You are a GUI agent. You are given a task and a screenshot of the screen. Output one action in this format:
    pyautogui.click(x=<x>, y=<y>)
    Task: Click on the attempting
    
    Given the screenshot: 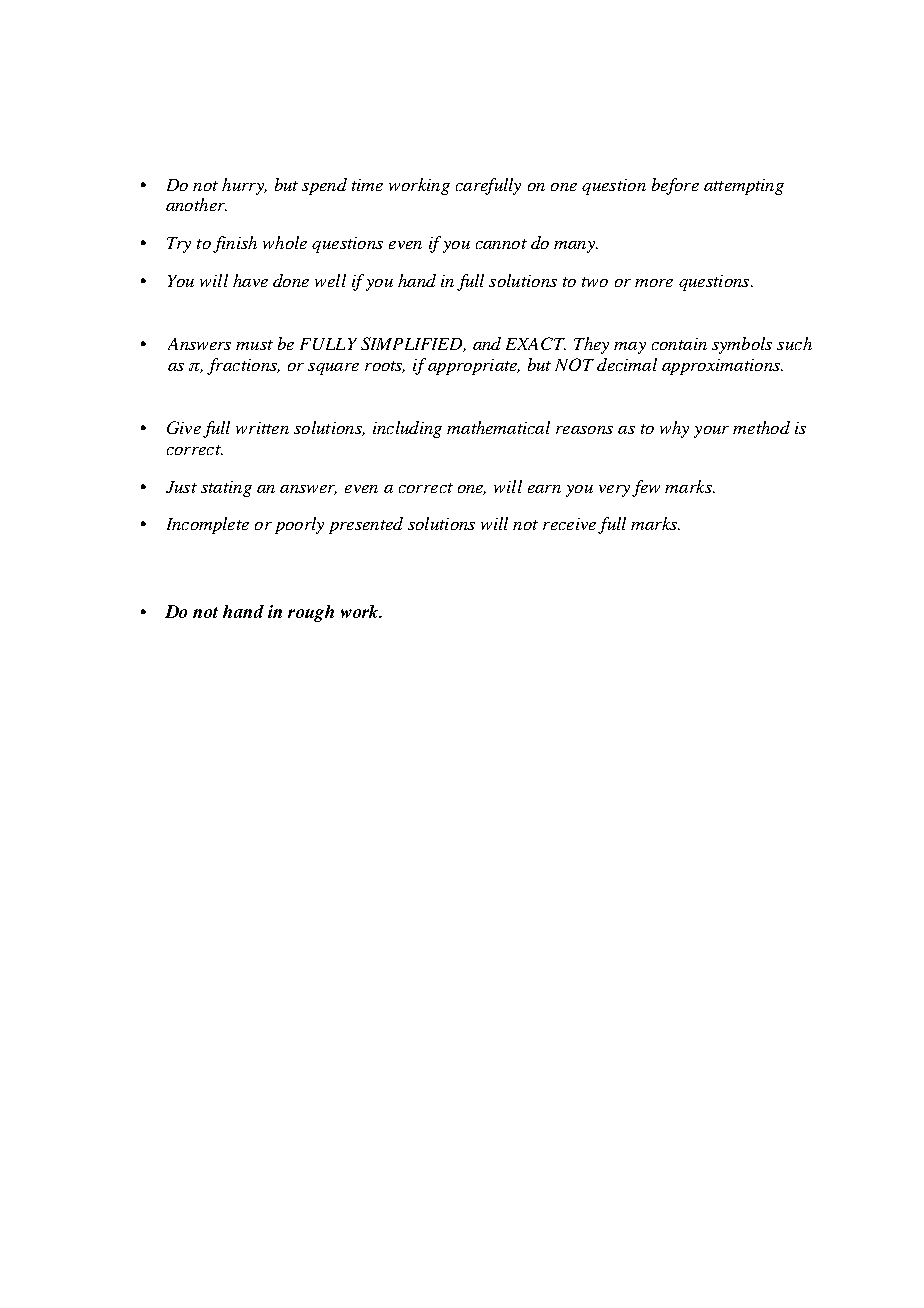 What is the action you would take?
    pyautogui.click(x=744, y=187)
